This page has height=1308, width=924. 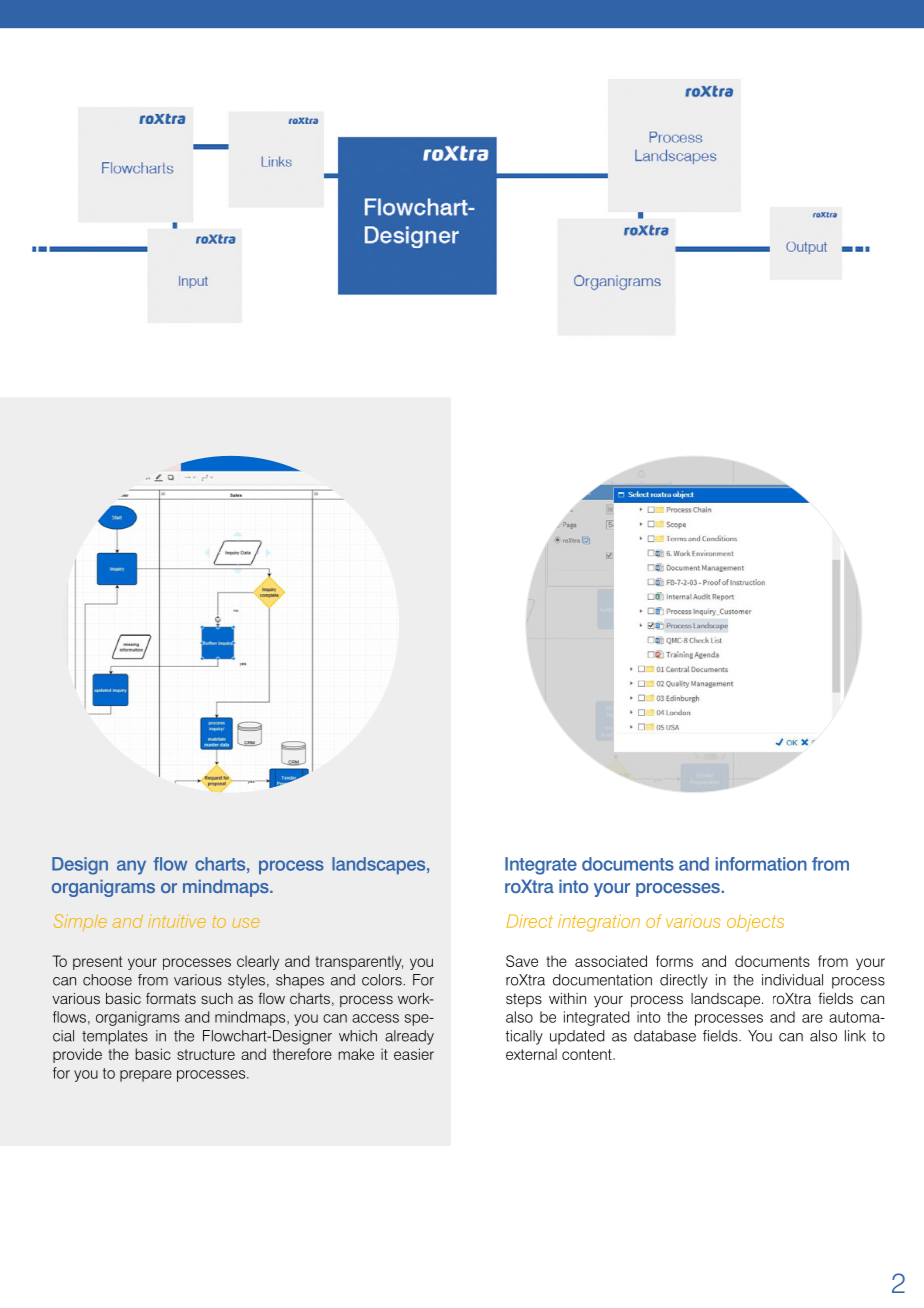 I want to click on information, so click(x=761, y=864).
